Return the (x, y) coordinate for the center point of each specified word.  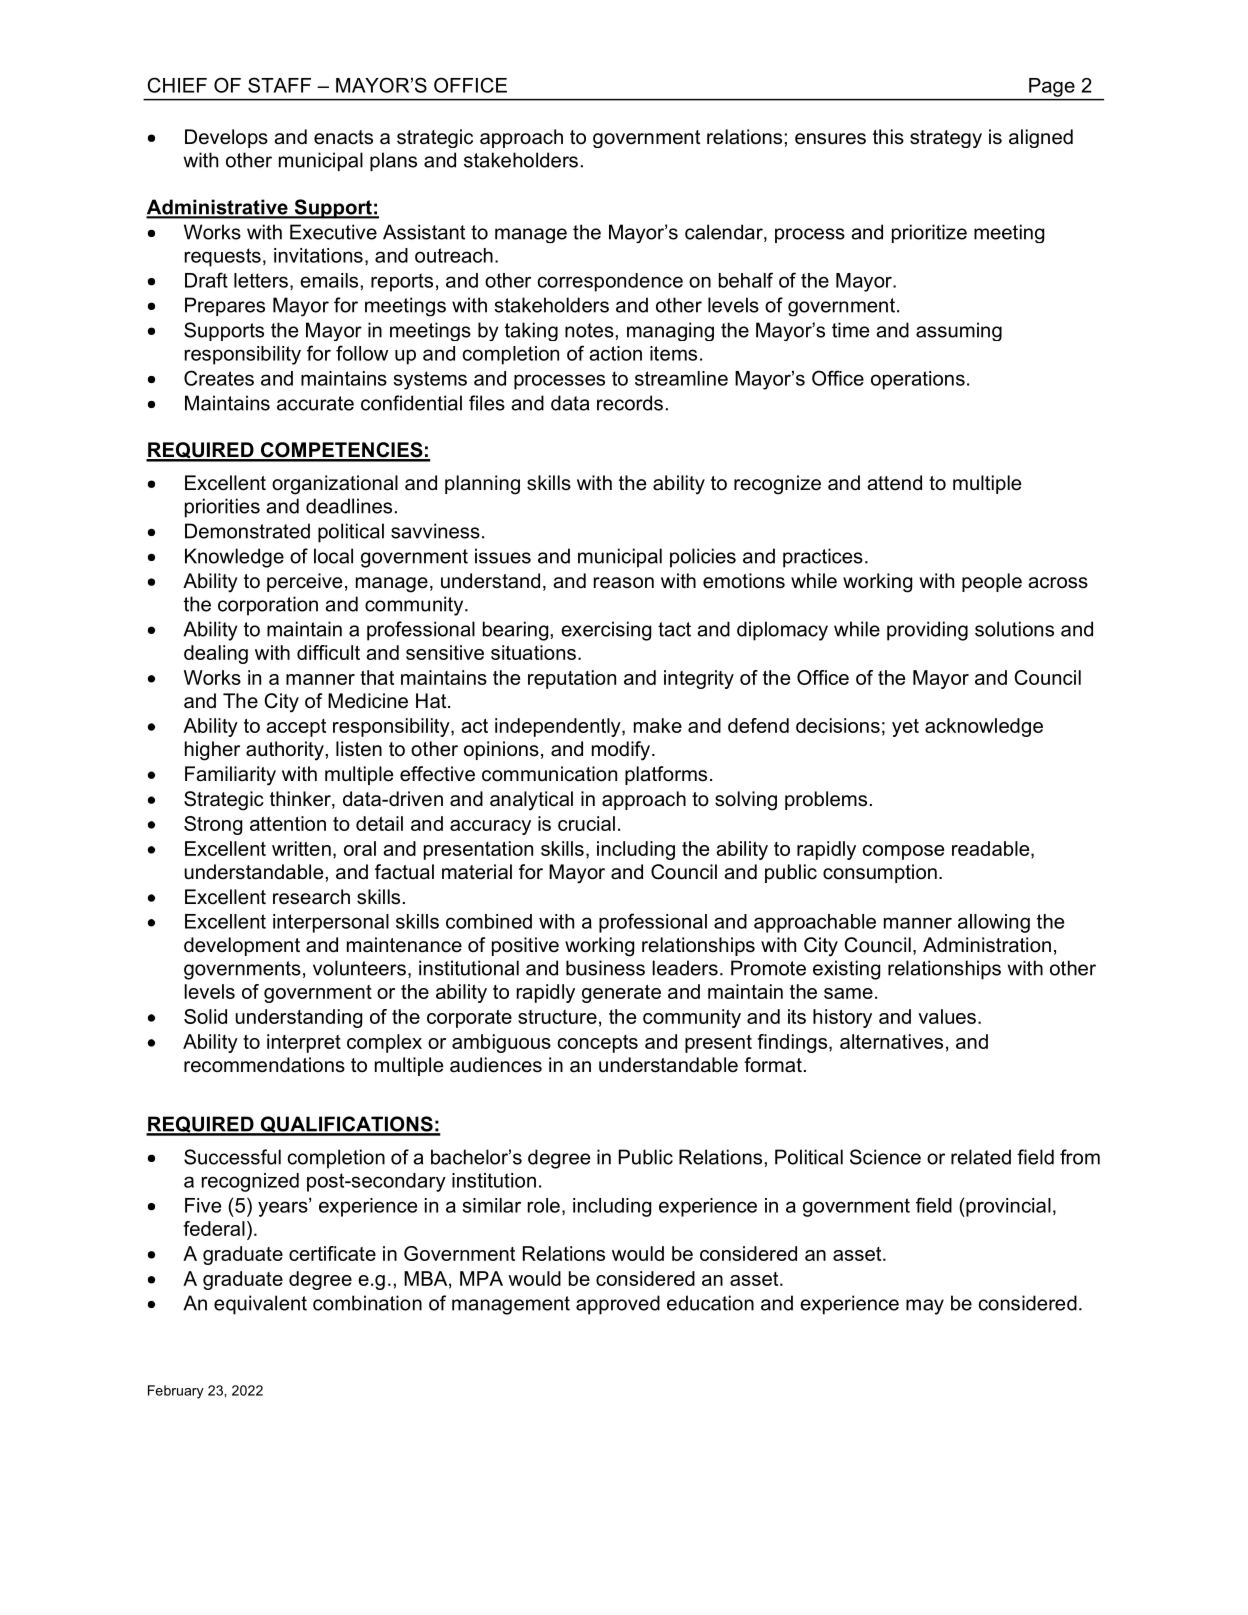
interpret (304, 1043)
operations (918, 380)
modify (622, 751)
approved (618, 1305)
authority (285, 751)
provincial (1007, 1207)
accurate (315, 403)
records (630, 403)
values (947, 1016)
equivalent (260, 1305)
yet (905, 728)
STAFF (279, 85)
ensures (830, 139)
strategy (946, 139)
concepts (598, 1044)
